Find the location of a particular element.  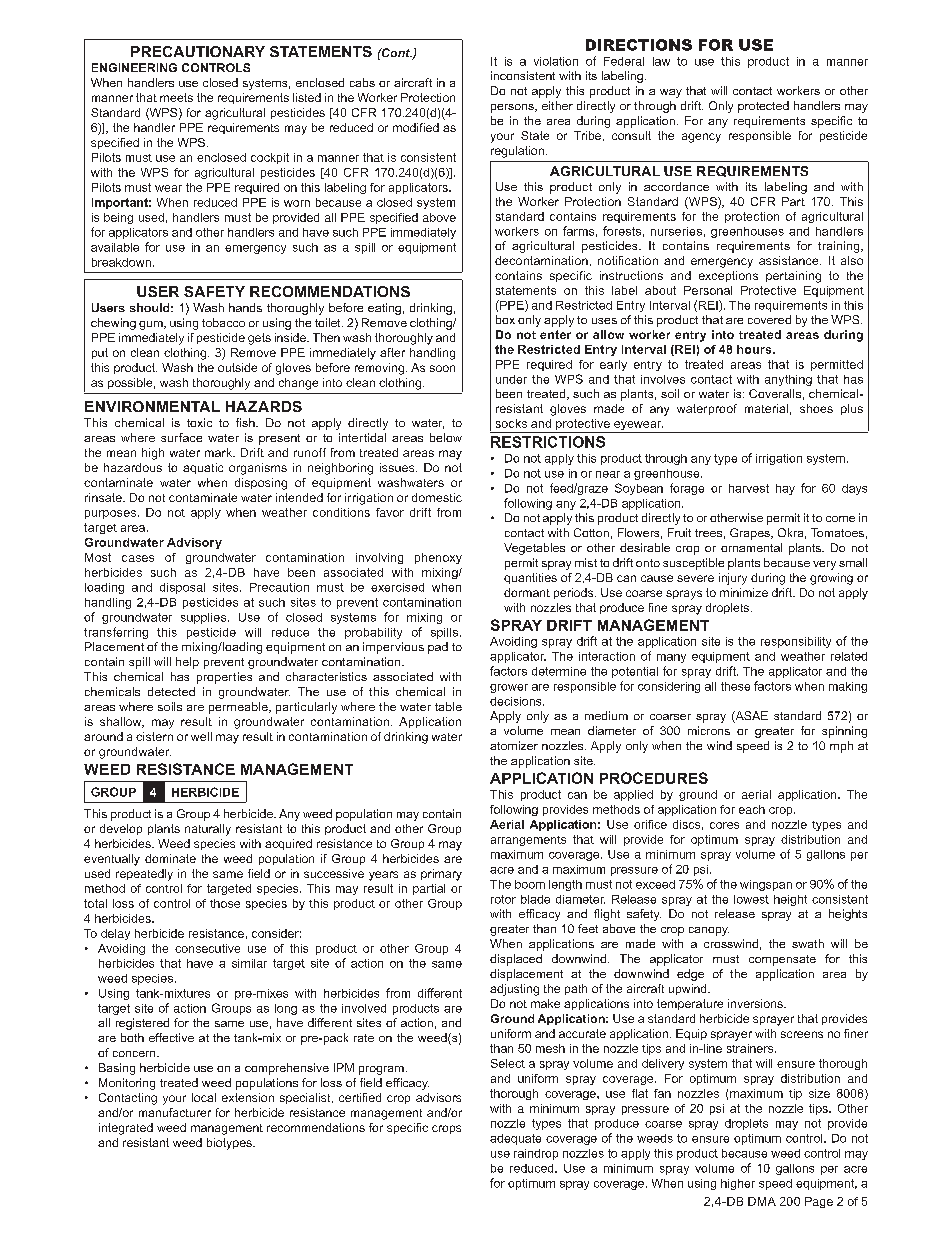

DMA is located at coordinates (762, 1201).
